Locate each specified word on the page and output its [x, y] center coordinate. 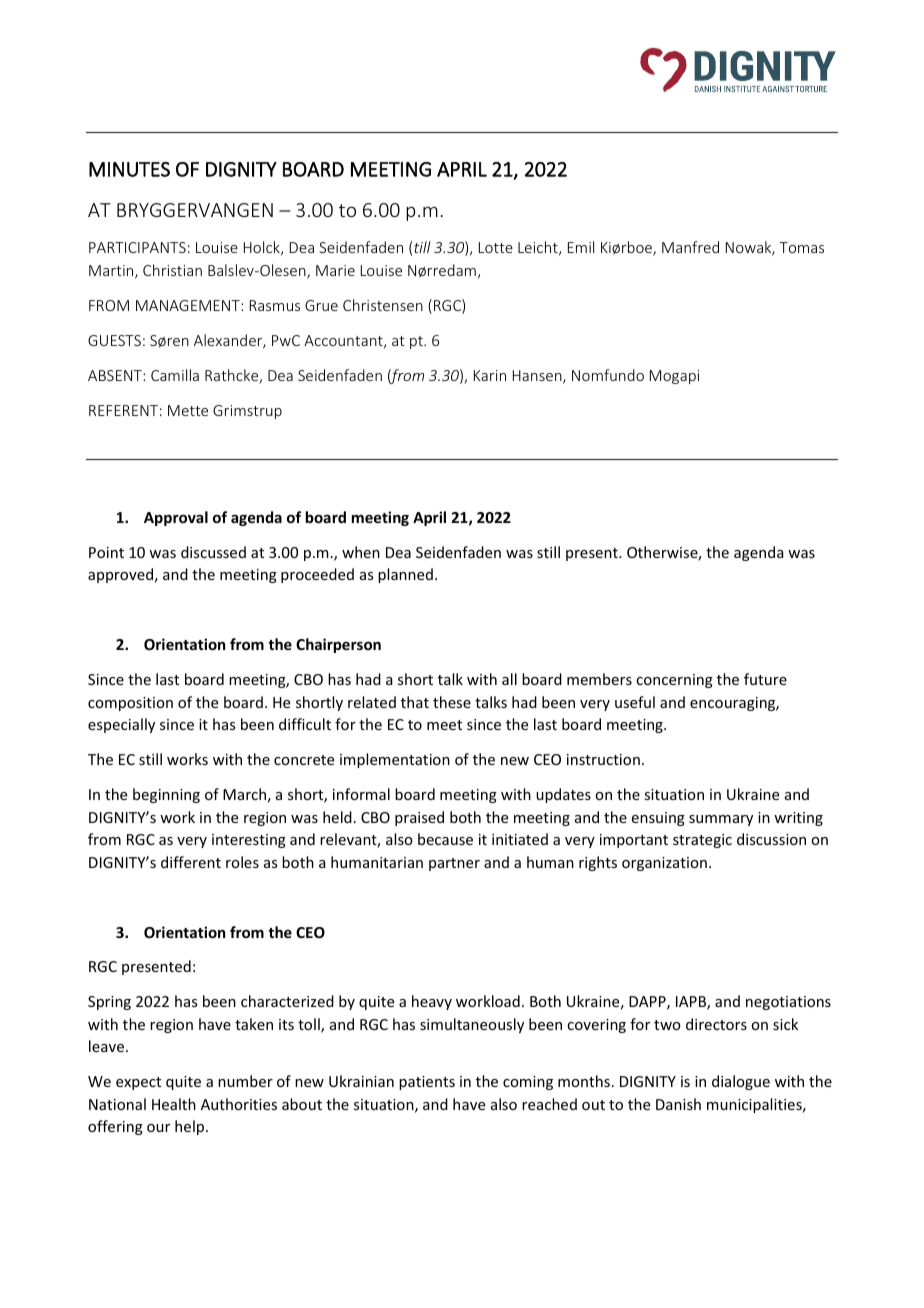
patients [427, 1083]
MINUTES [129, 169]
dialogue [741, 1082]
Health [174, 1104]
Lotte [496, 247]
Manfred [690, 247]
